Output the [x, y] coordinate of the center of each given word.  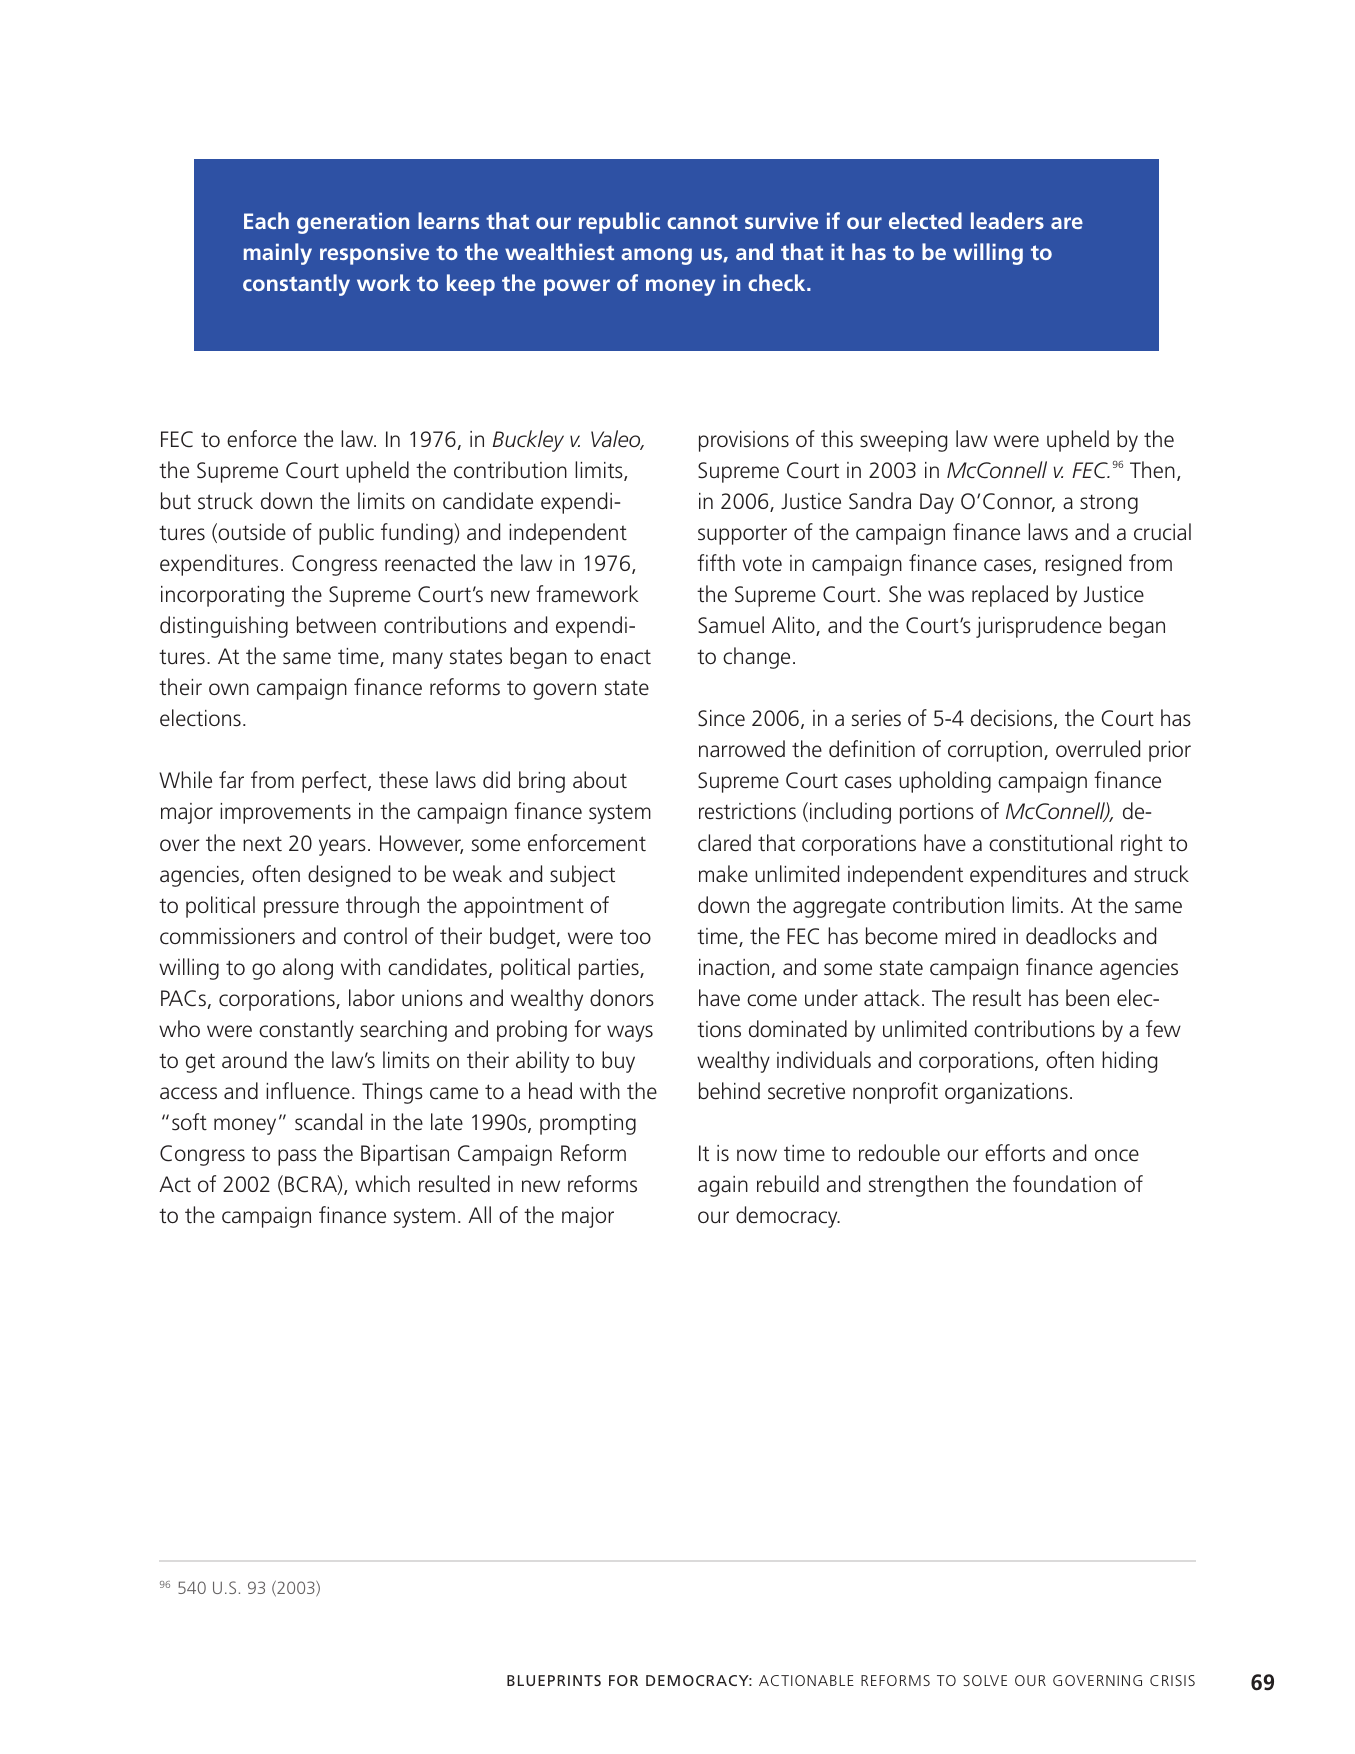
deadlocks [1071, 936]
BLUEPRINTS [554, 1680]
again [723, 1186]
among [656, 256]
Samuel [731, 624]
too [635, 936]
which [382, 1184]
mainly [278, 254]
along [308, 969]
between [336, 625]
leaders [1007, 220]
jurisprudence [1039, 627]
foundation [1064, 1183]
